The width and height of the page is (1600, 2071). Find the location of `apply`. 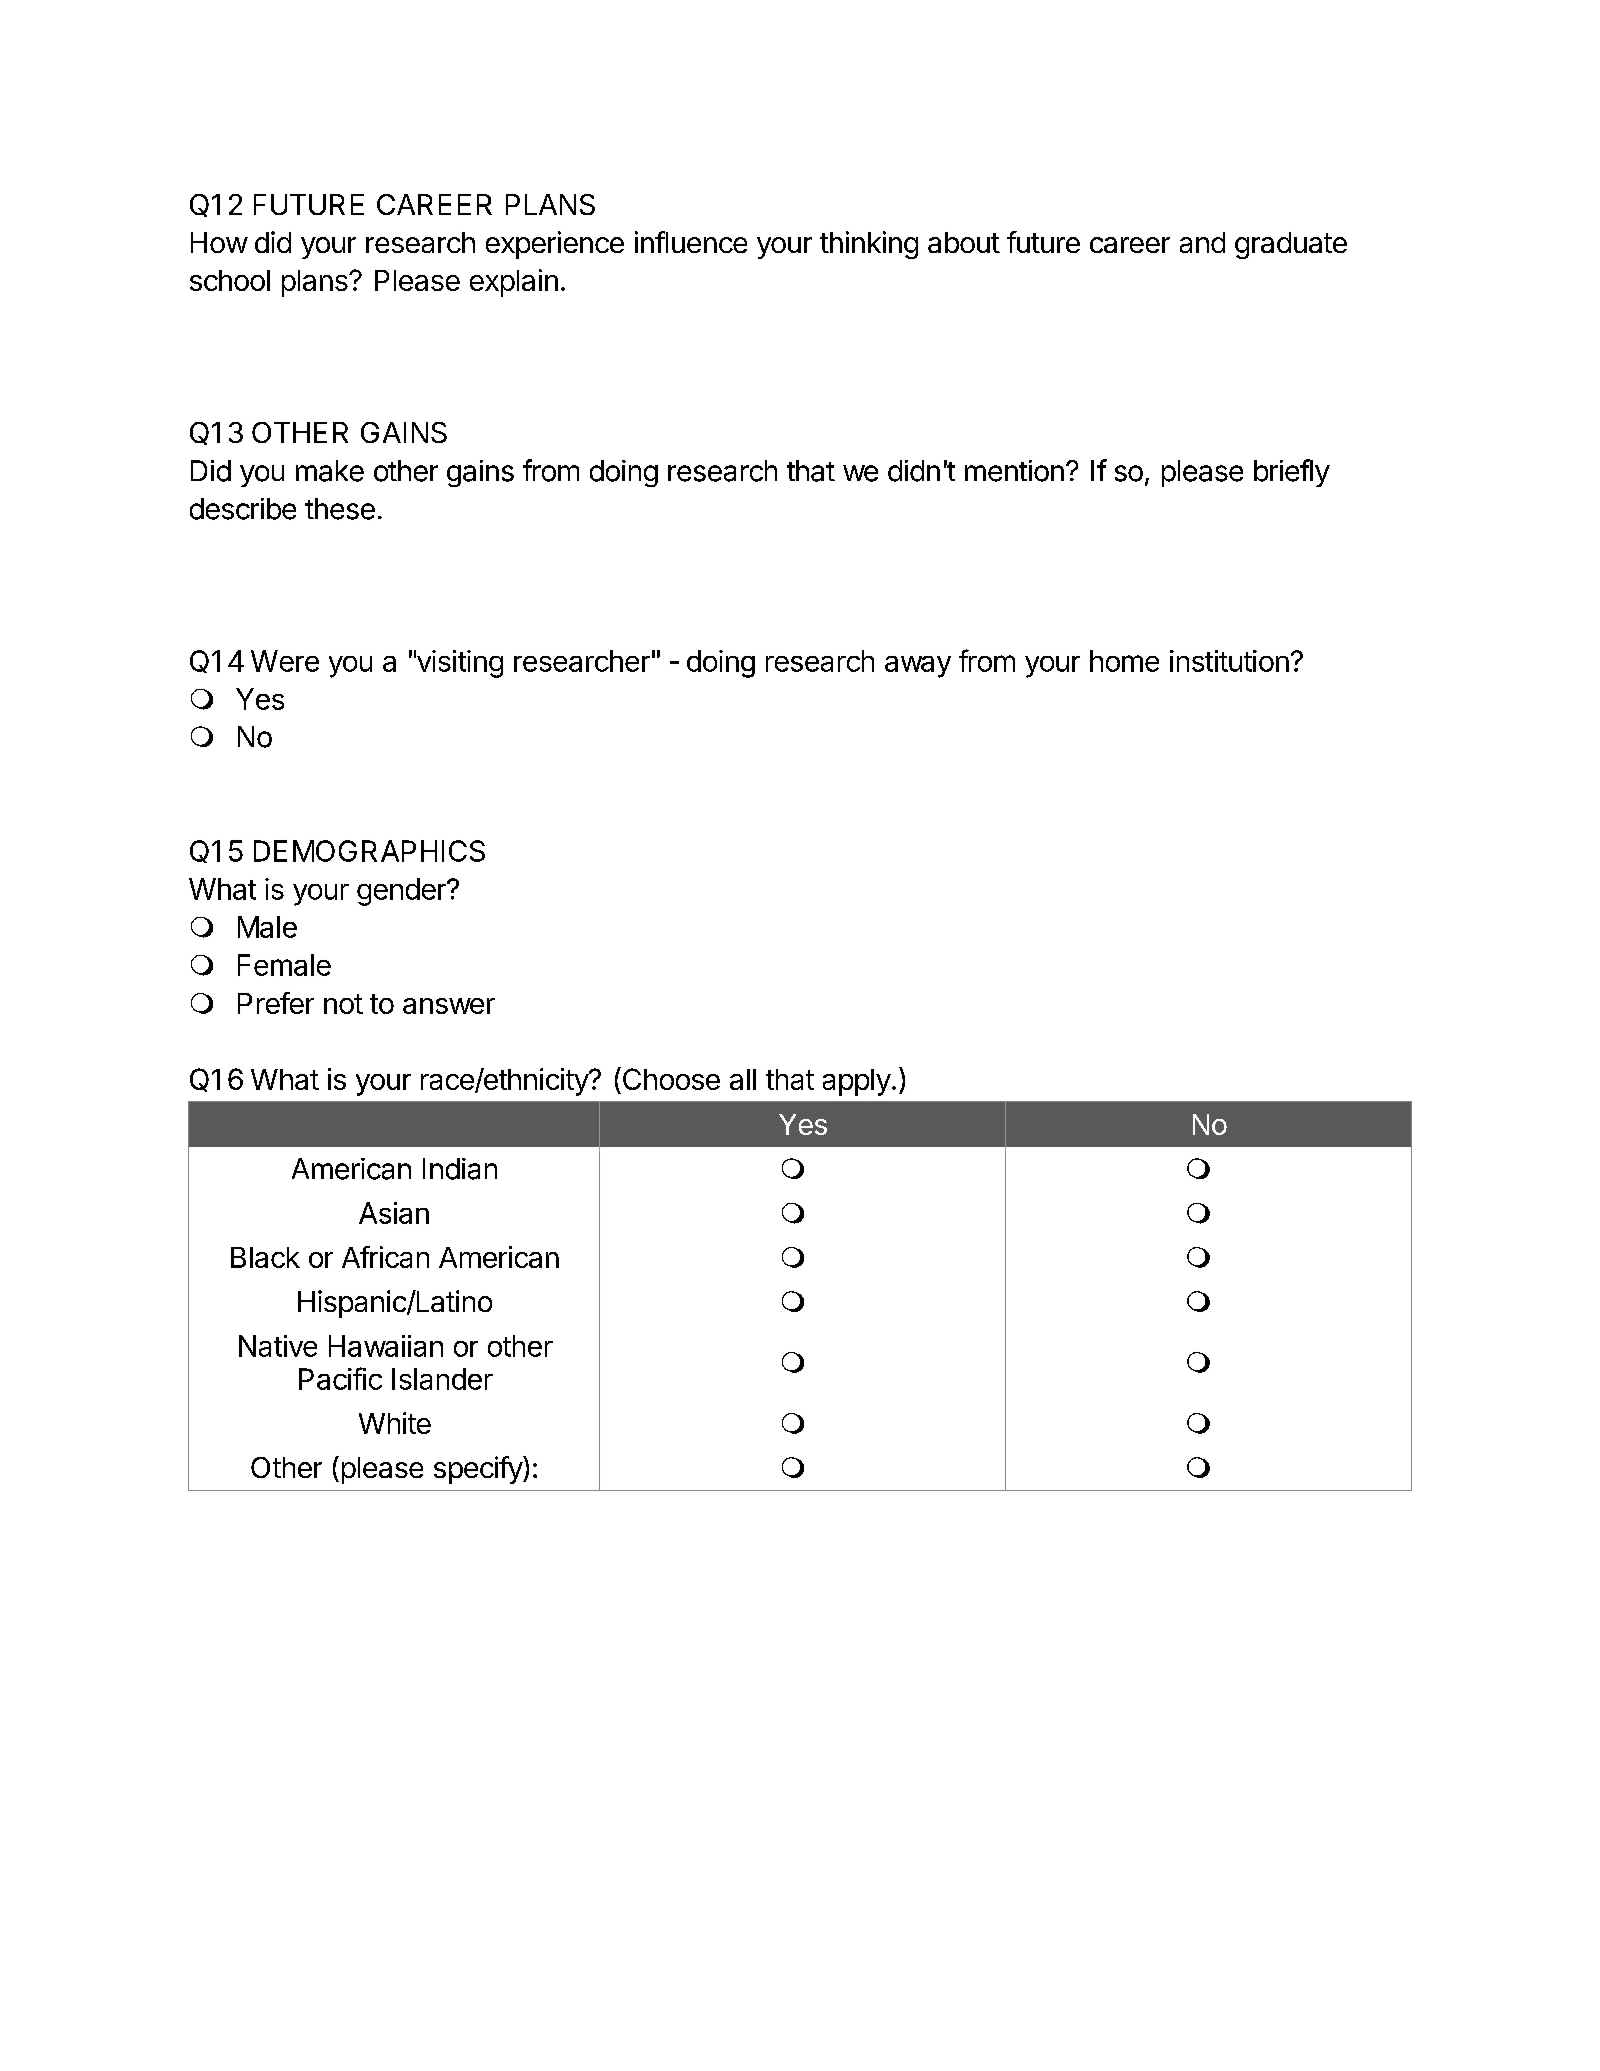

apply is located at coordinates (857, 1082).
